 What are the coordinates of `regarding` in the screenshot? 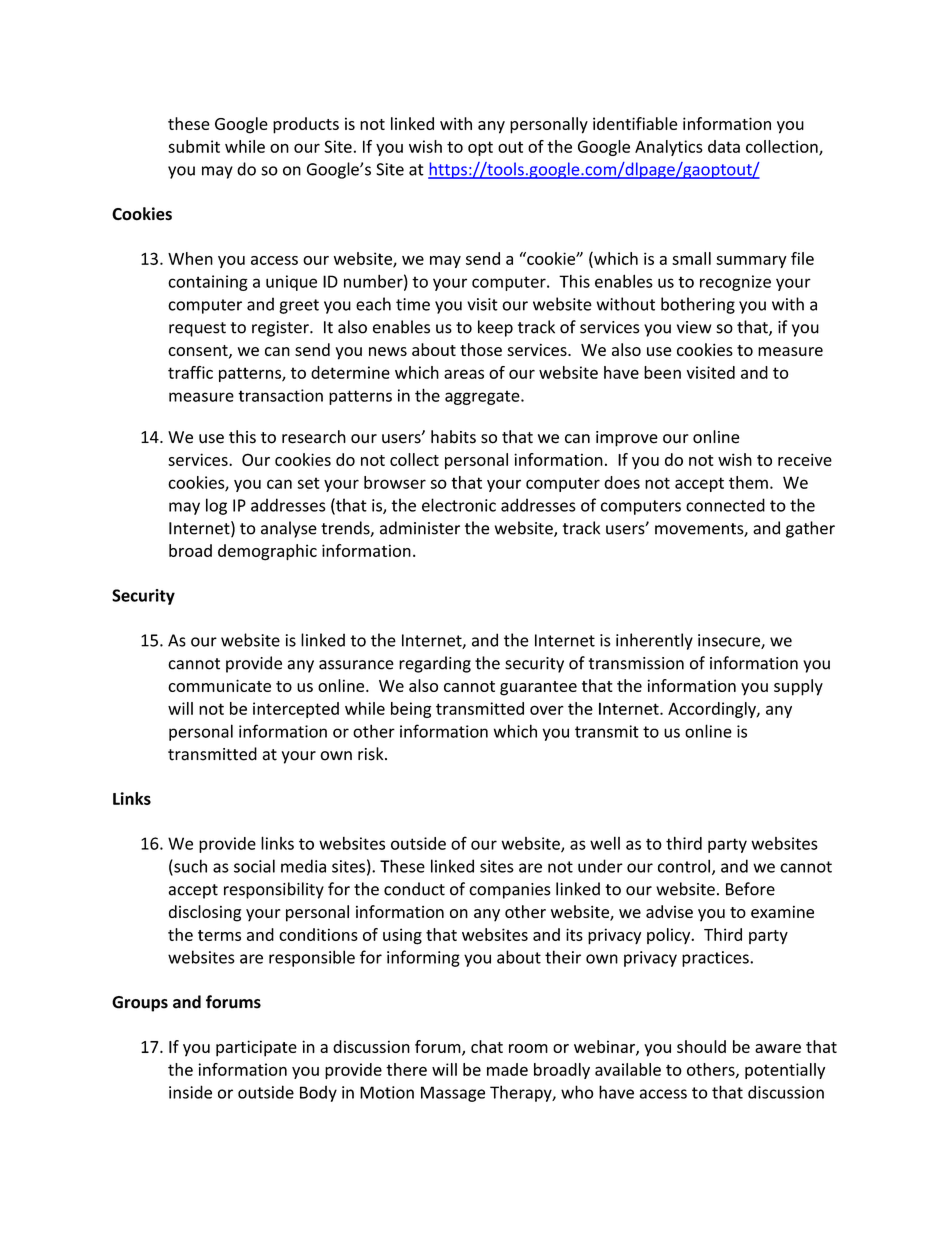 It's located at (435, 664).
